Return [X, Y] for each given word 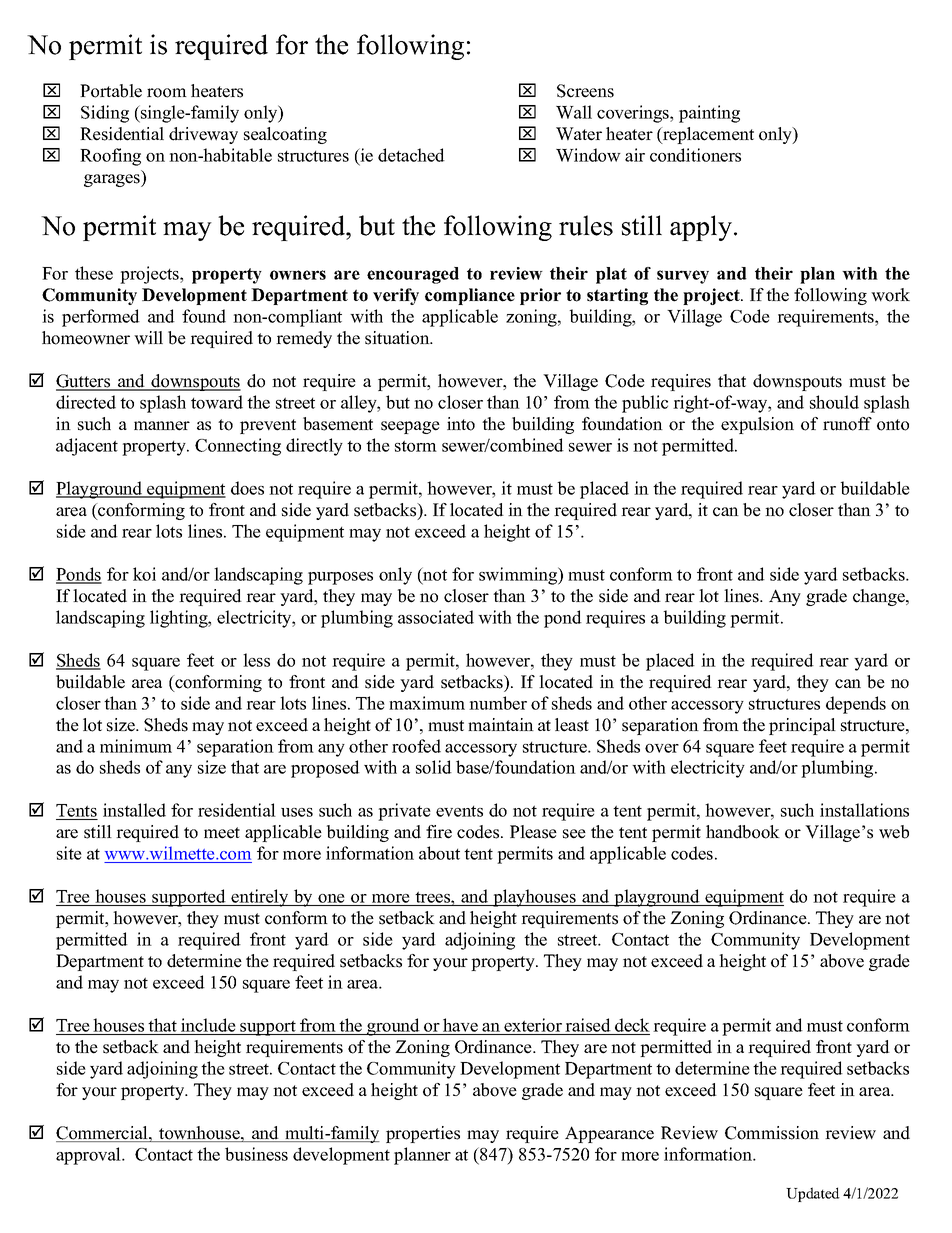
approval [89, 1156]
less [256, 660]
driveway [203, 135]
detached [411, 155]
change [880, 597]
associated [436, 617]
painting [709, 114]
